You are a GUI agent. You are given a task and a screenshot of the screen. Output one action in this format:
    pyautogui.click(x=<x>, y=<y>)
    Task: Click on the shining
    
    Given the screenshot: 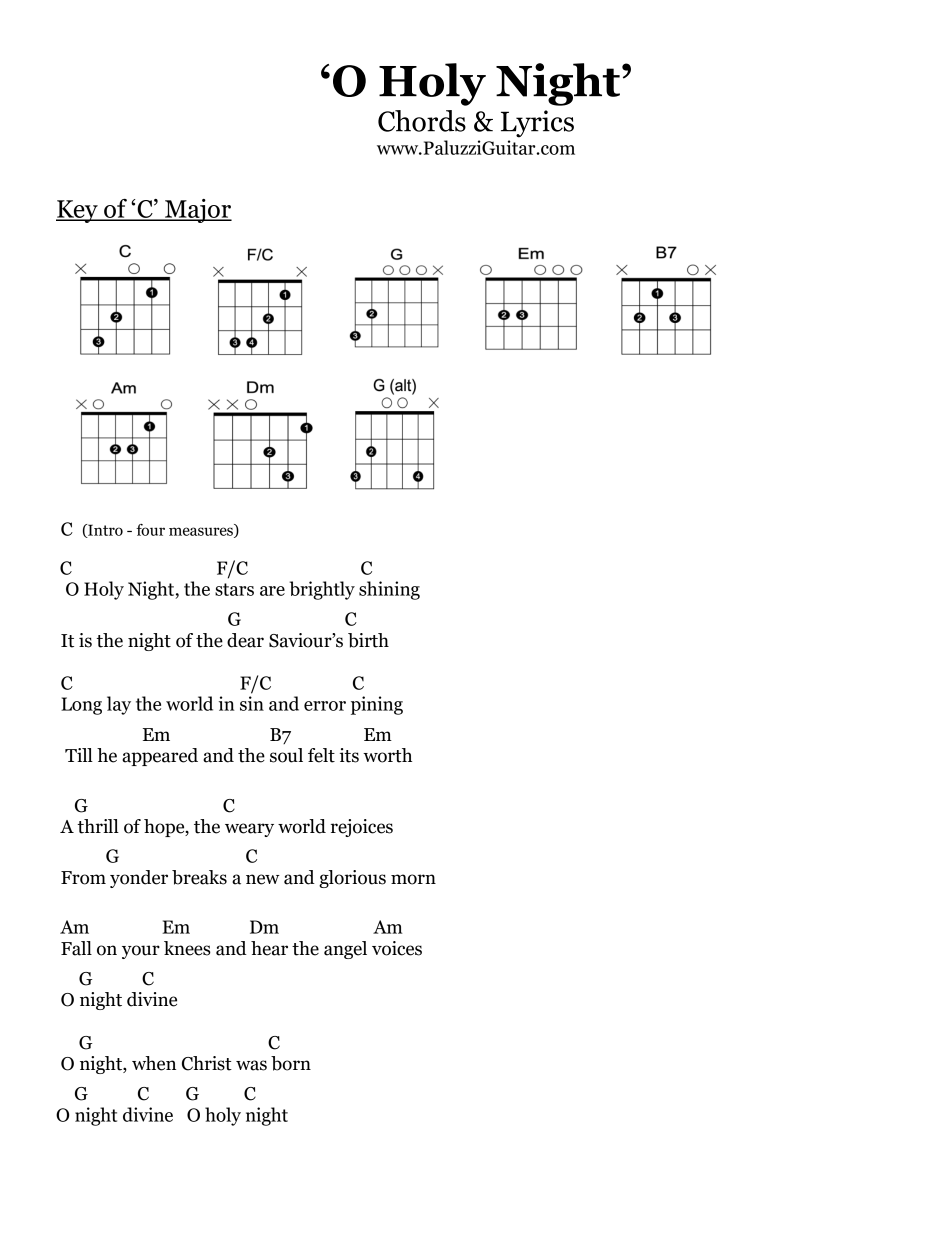 What is the action you would take?
    pyautogui.click(x=389, y=590)
